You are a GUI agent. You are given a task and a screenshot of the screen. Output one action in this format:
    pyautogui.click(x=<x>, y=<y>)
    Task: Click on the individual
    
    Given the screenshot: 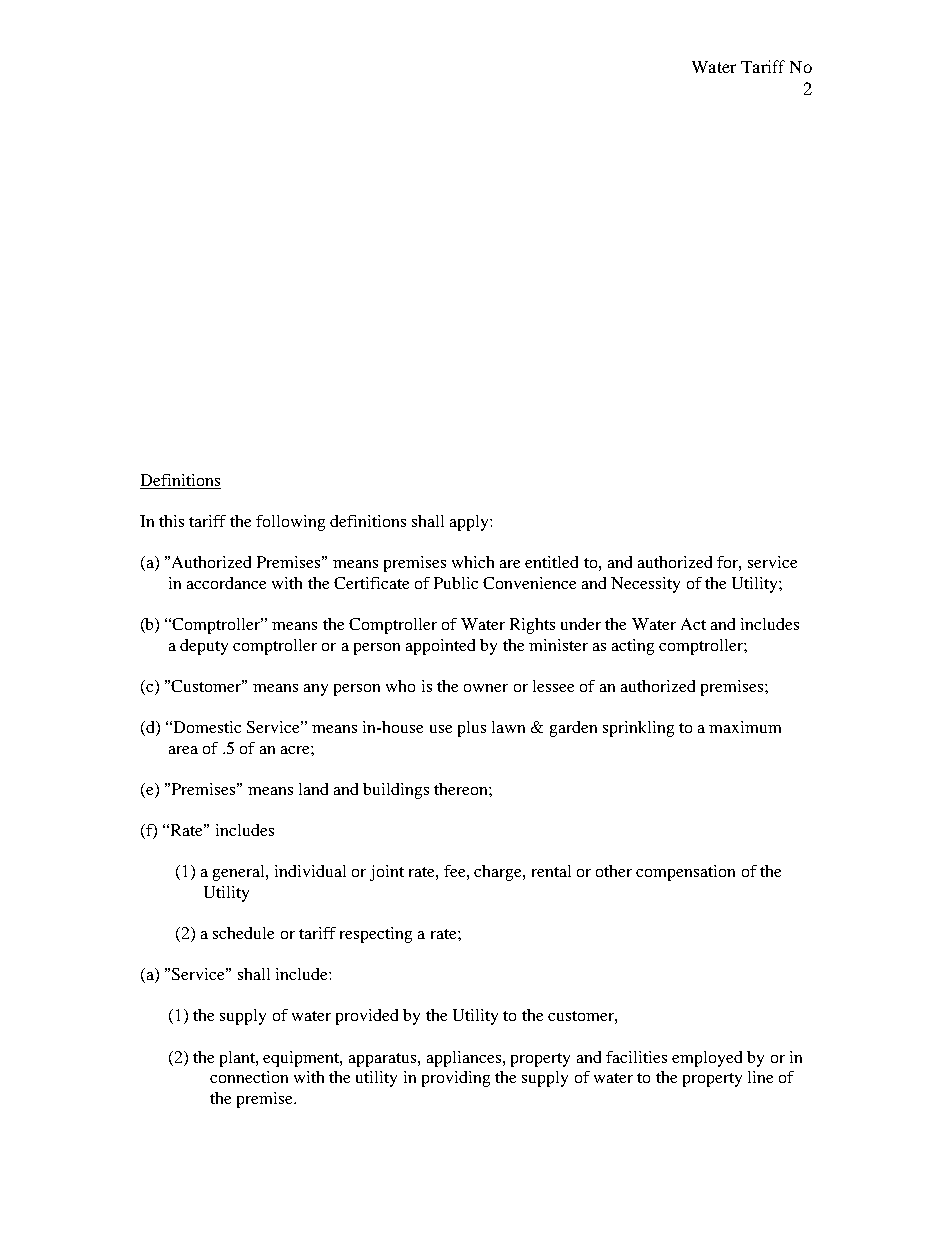 What is the action you would take?
    pyautogui.click(x=310, y=871)
